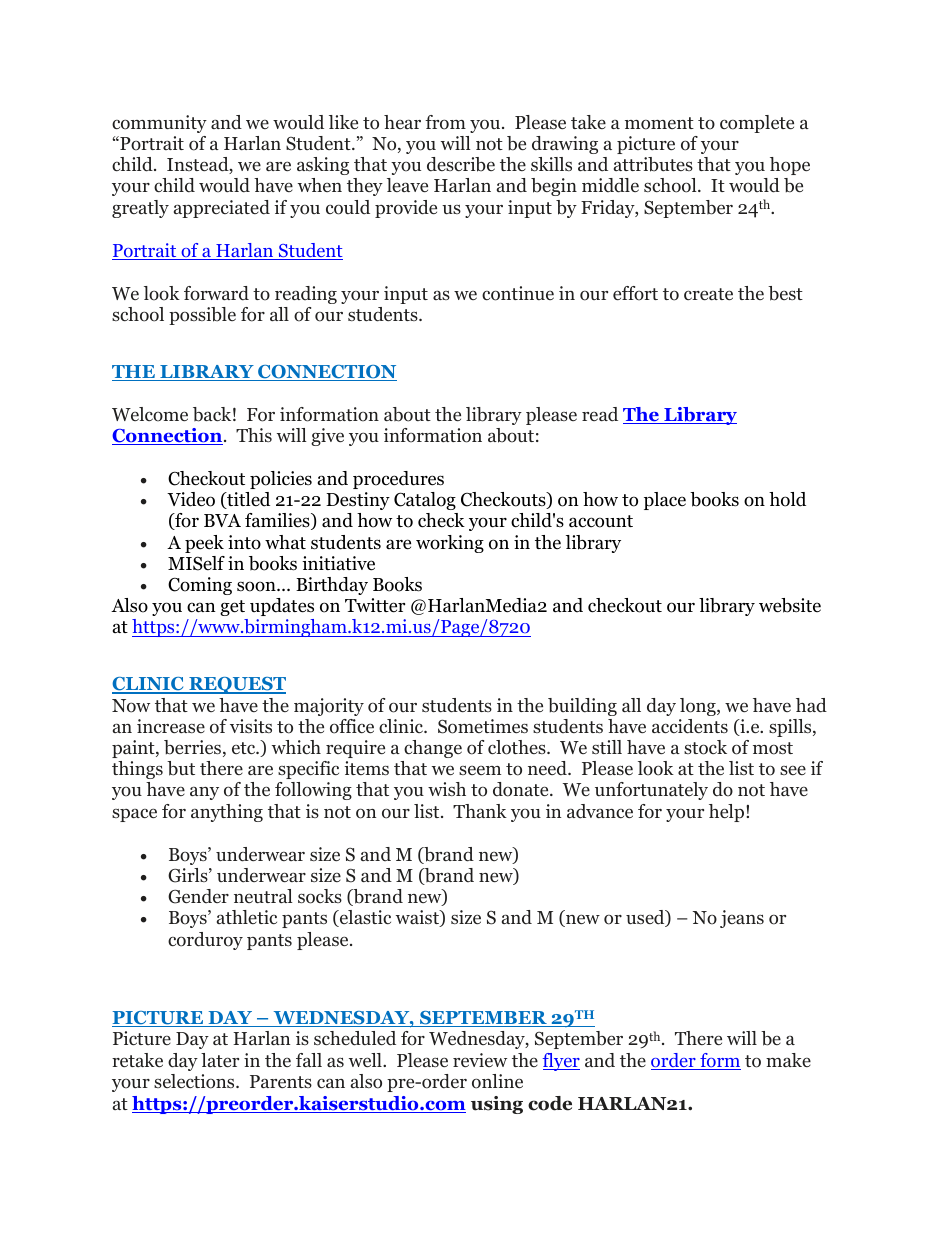 The width and height of the screenshot is (952, 1233). What do you see at coordinates (787, 499) in the screenshot?
I see `hold` at bounding box center [787, 499].
